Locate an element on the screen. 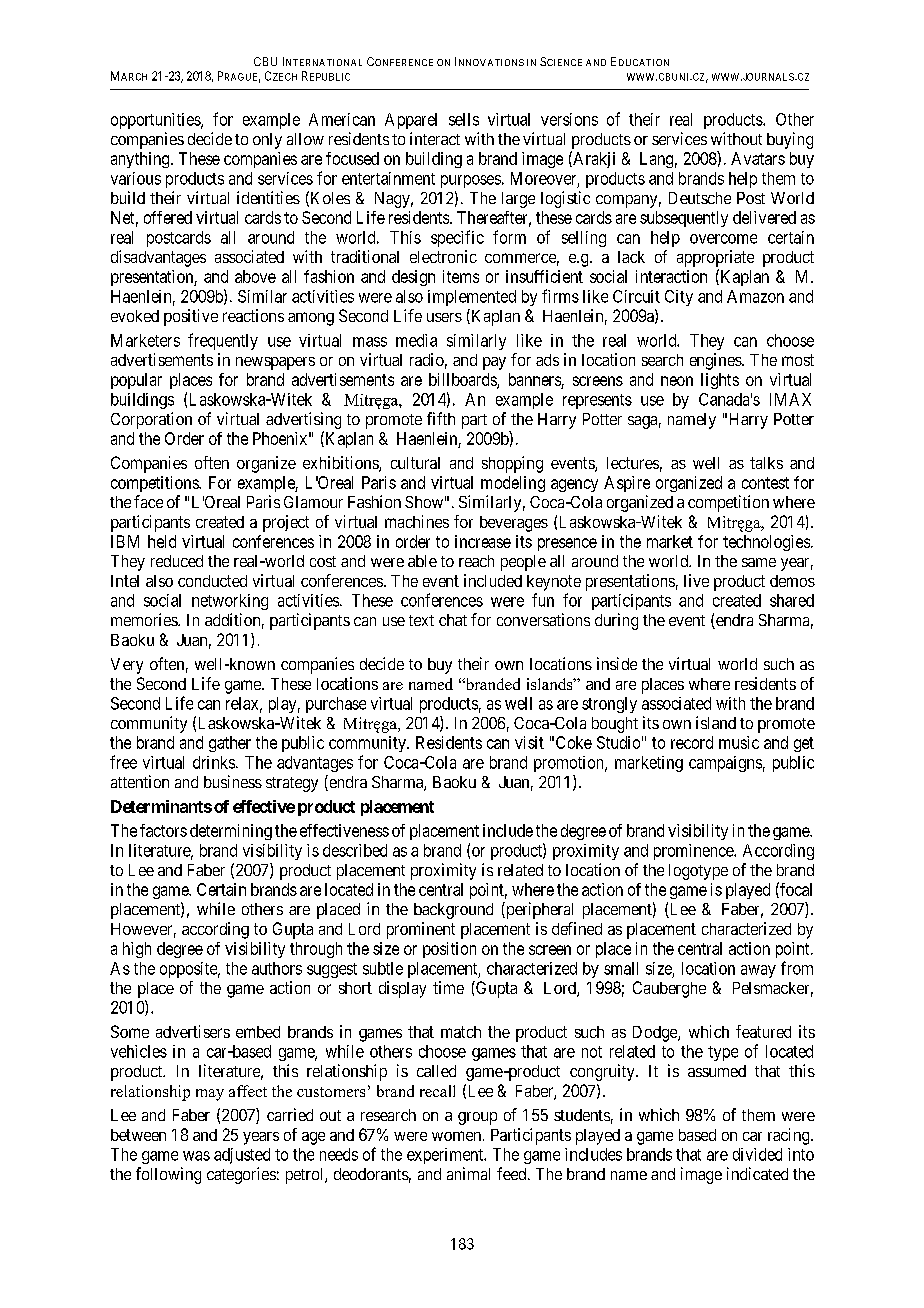 Image resolution: width=924 pixels, height=1308 pixels. chat is located at coordinates (453, 620).
